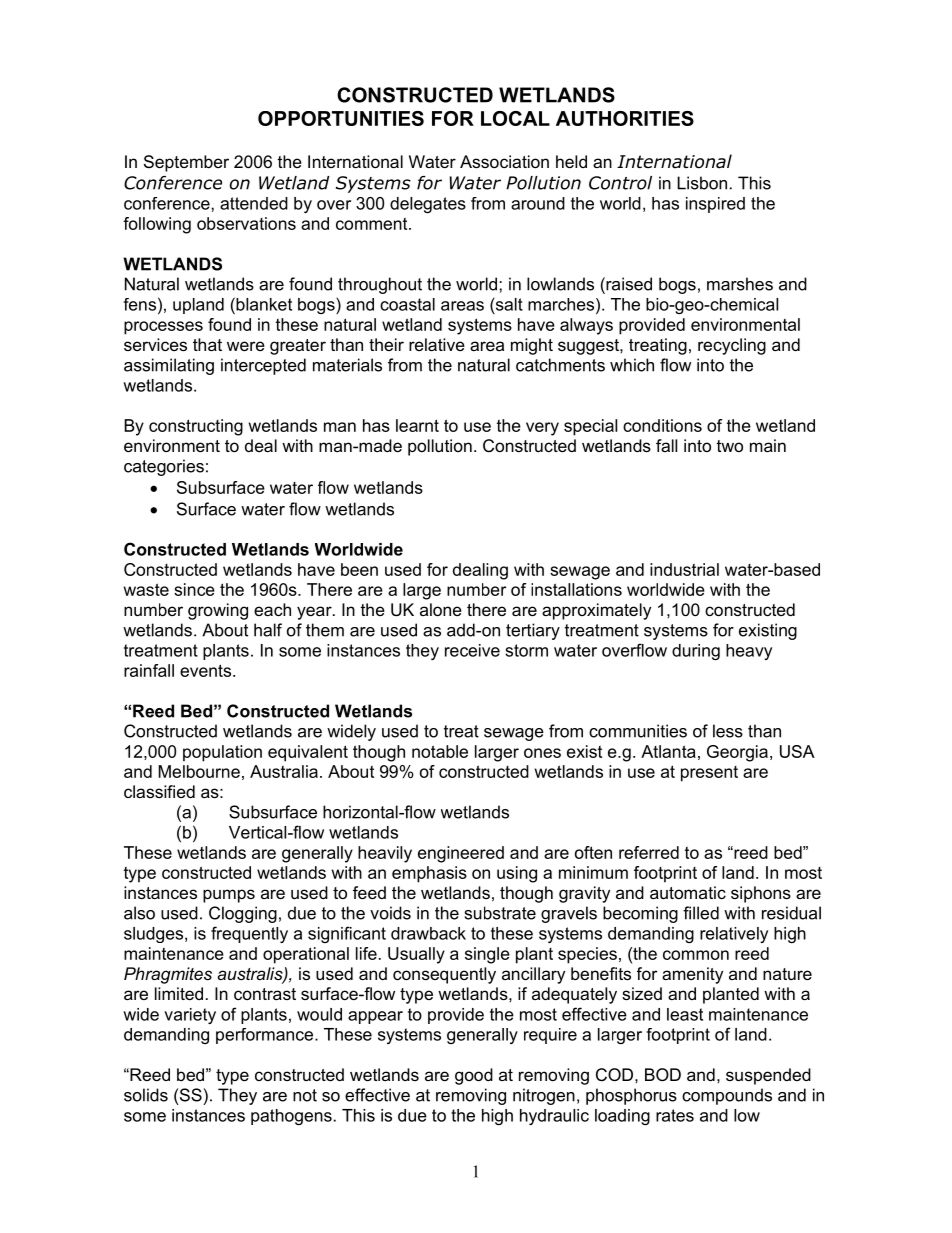 The height and width of the screenshot is (1233, 952). What do you see at coordinates (199, 771) in the screenshot?
I see `Melbourne` at bounding box center [199, 771].
